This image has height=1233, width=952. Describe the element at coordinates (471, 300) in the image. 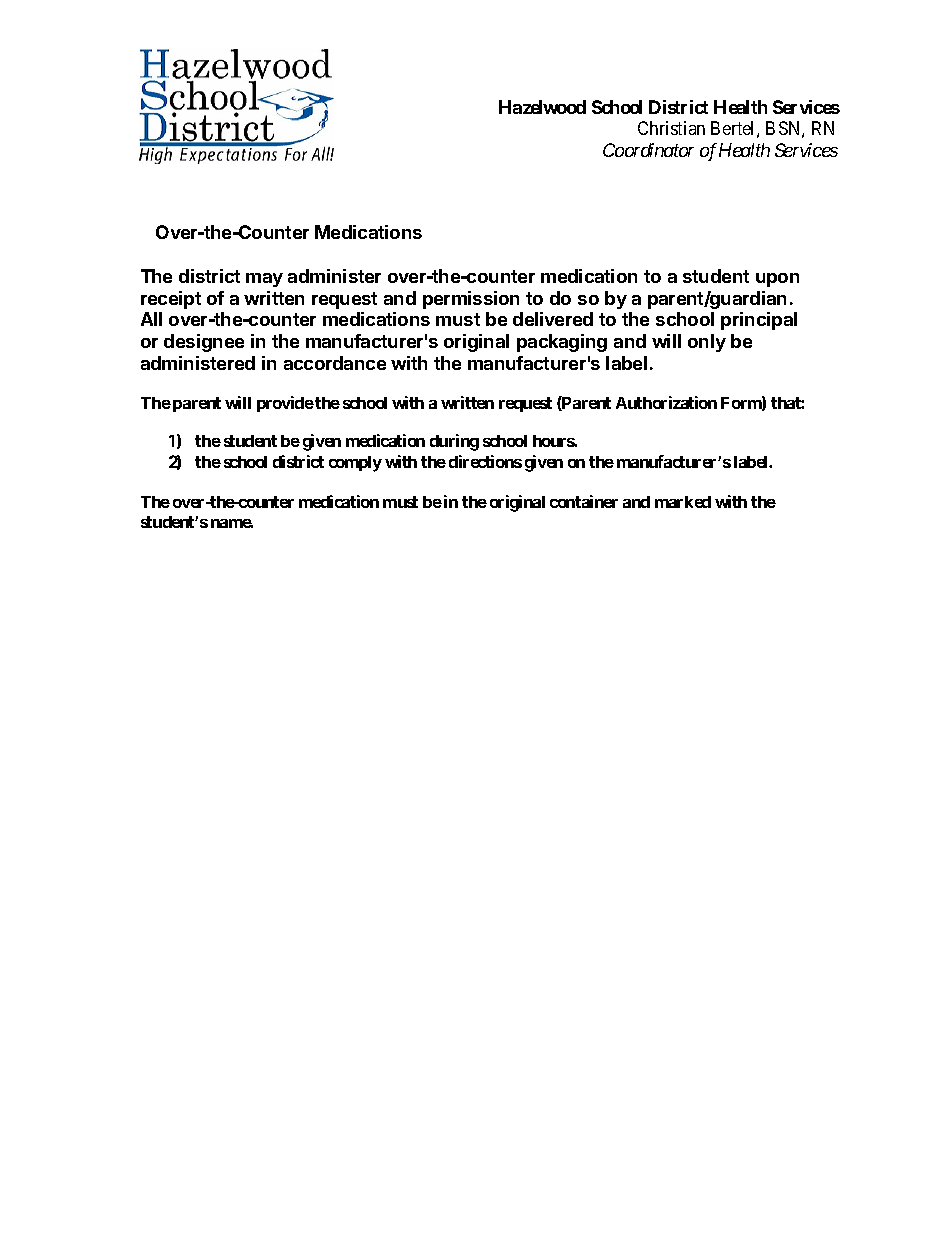

I see `permission` at that location.
